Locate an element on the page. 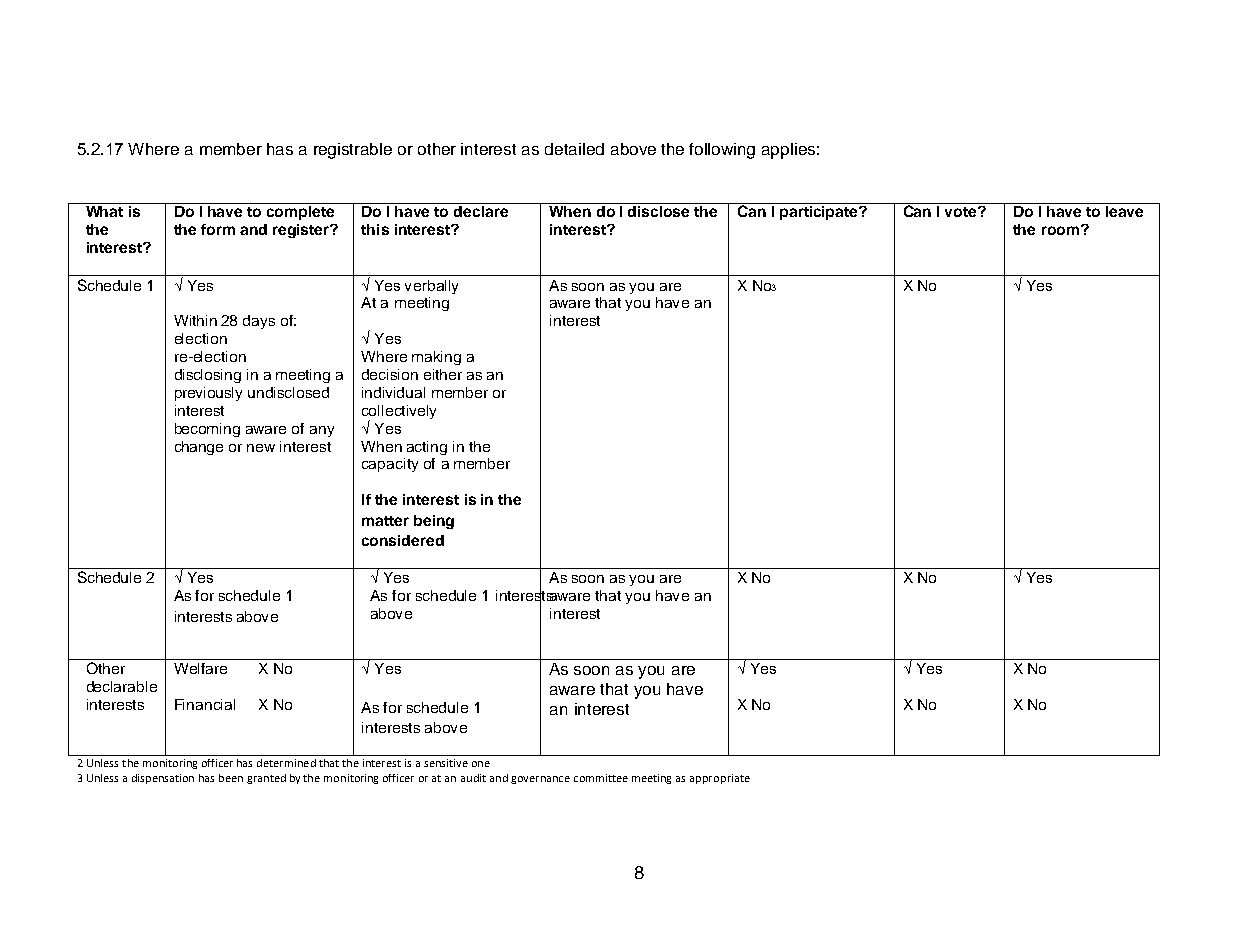 The height and width of the page is (952, 1233). vote is located at coordinates (962, 212).
